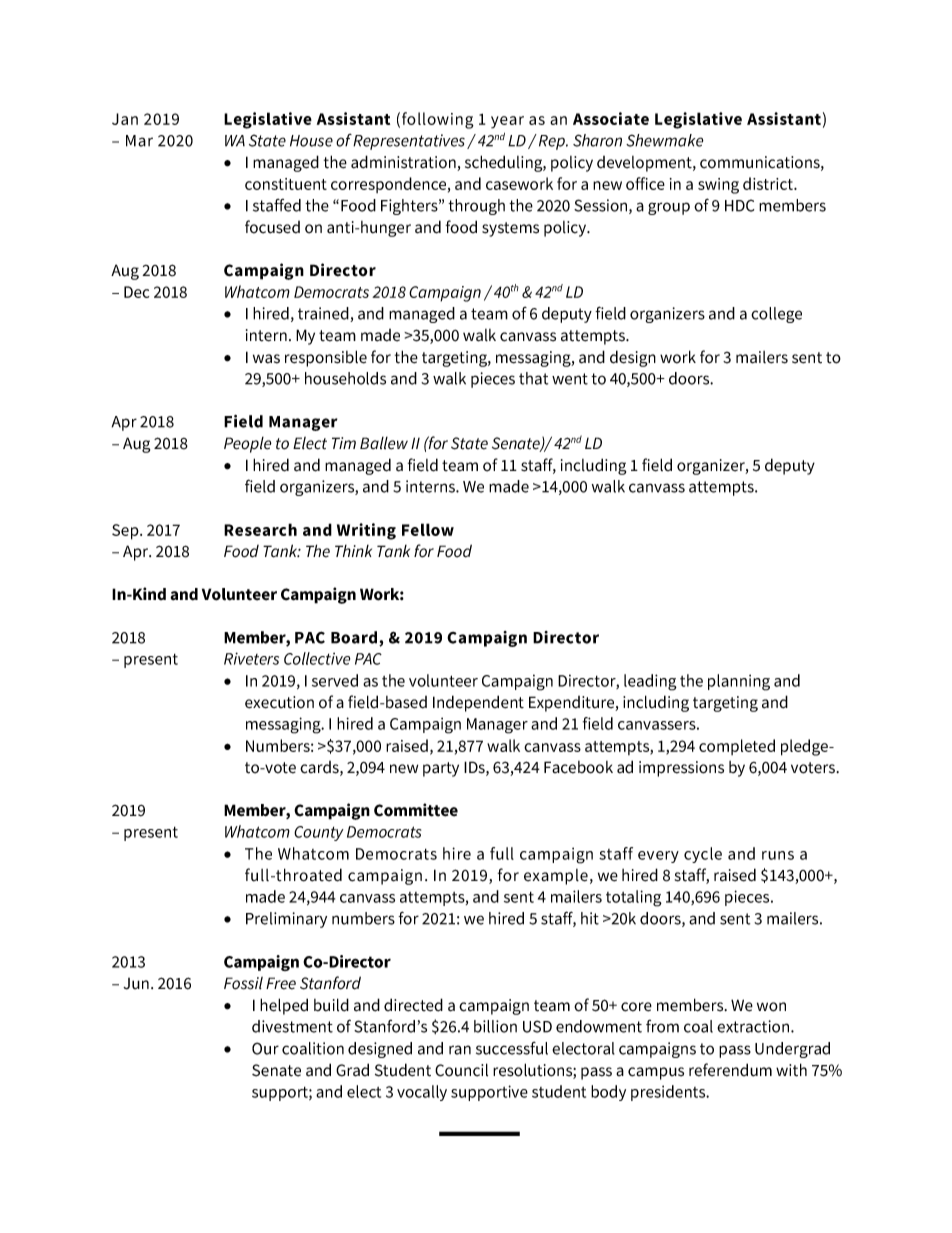 This document has width=952, height=1233. I want to click on college, so click(776, 315).
